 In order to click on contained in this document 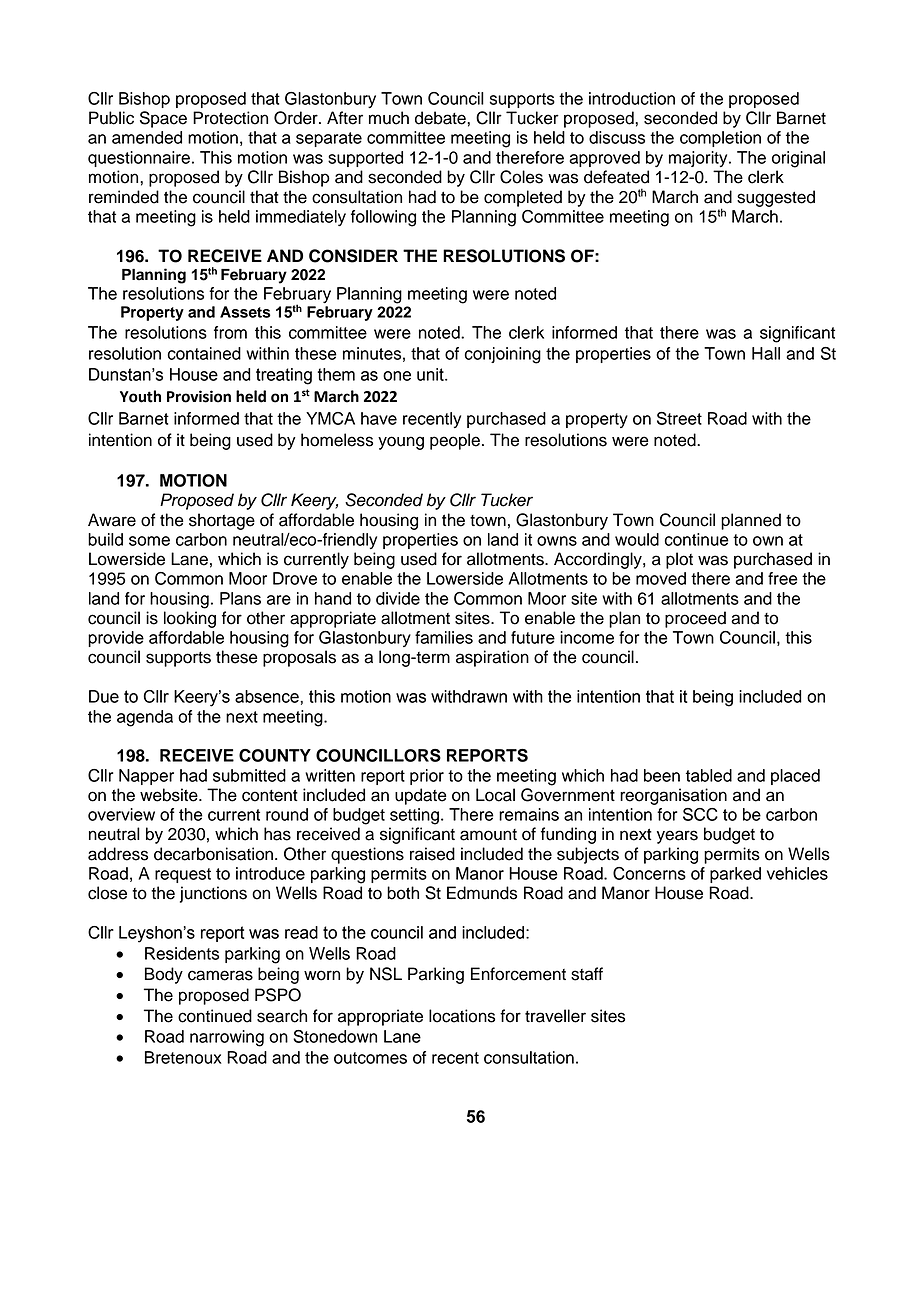, I will do `click(204, 353)`.
